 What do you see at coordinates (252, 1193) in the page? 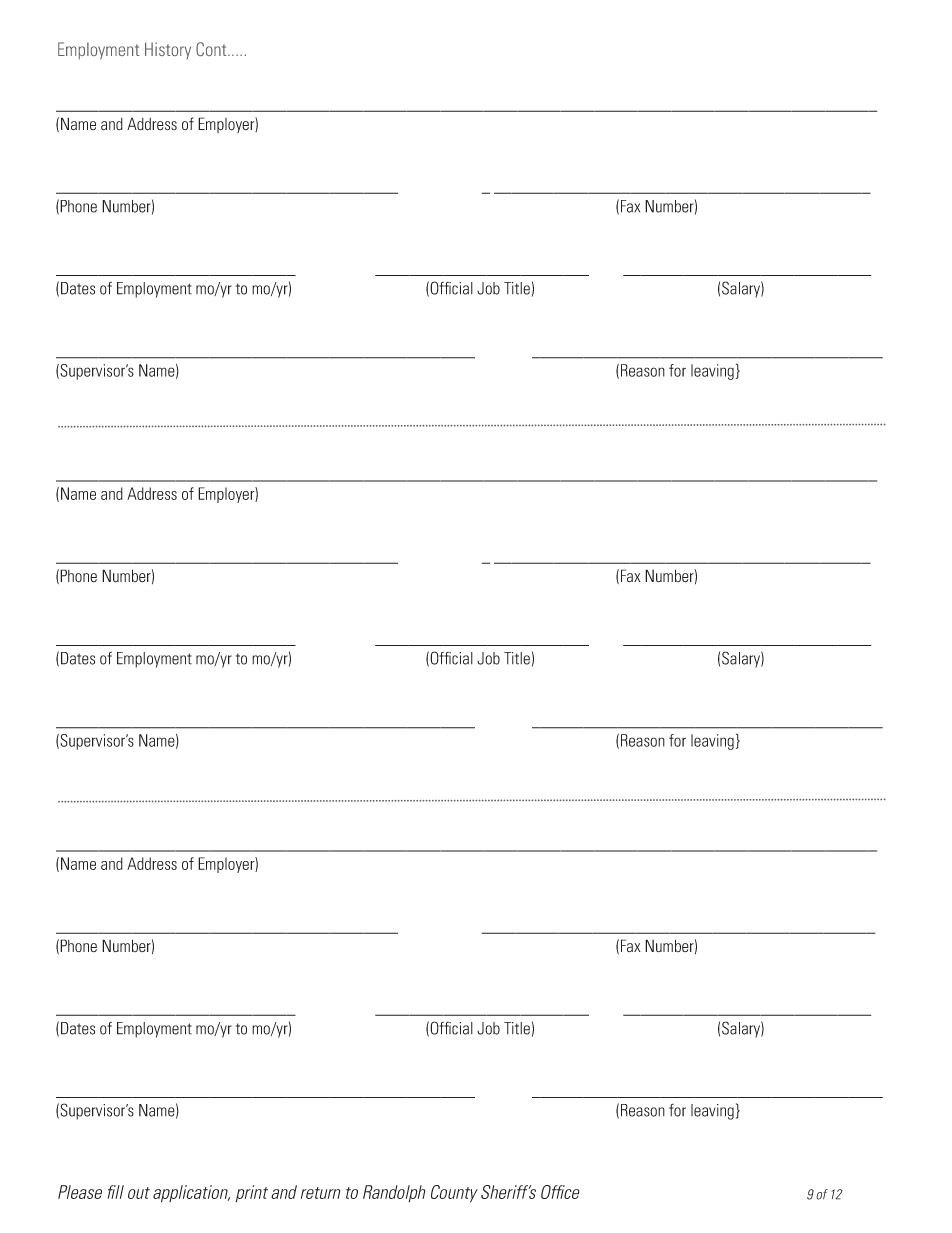
I see `print` at bounding box center [252, 1193].
